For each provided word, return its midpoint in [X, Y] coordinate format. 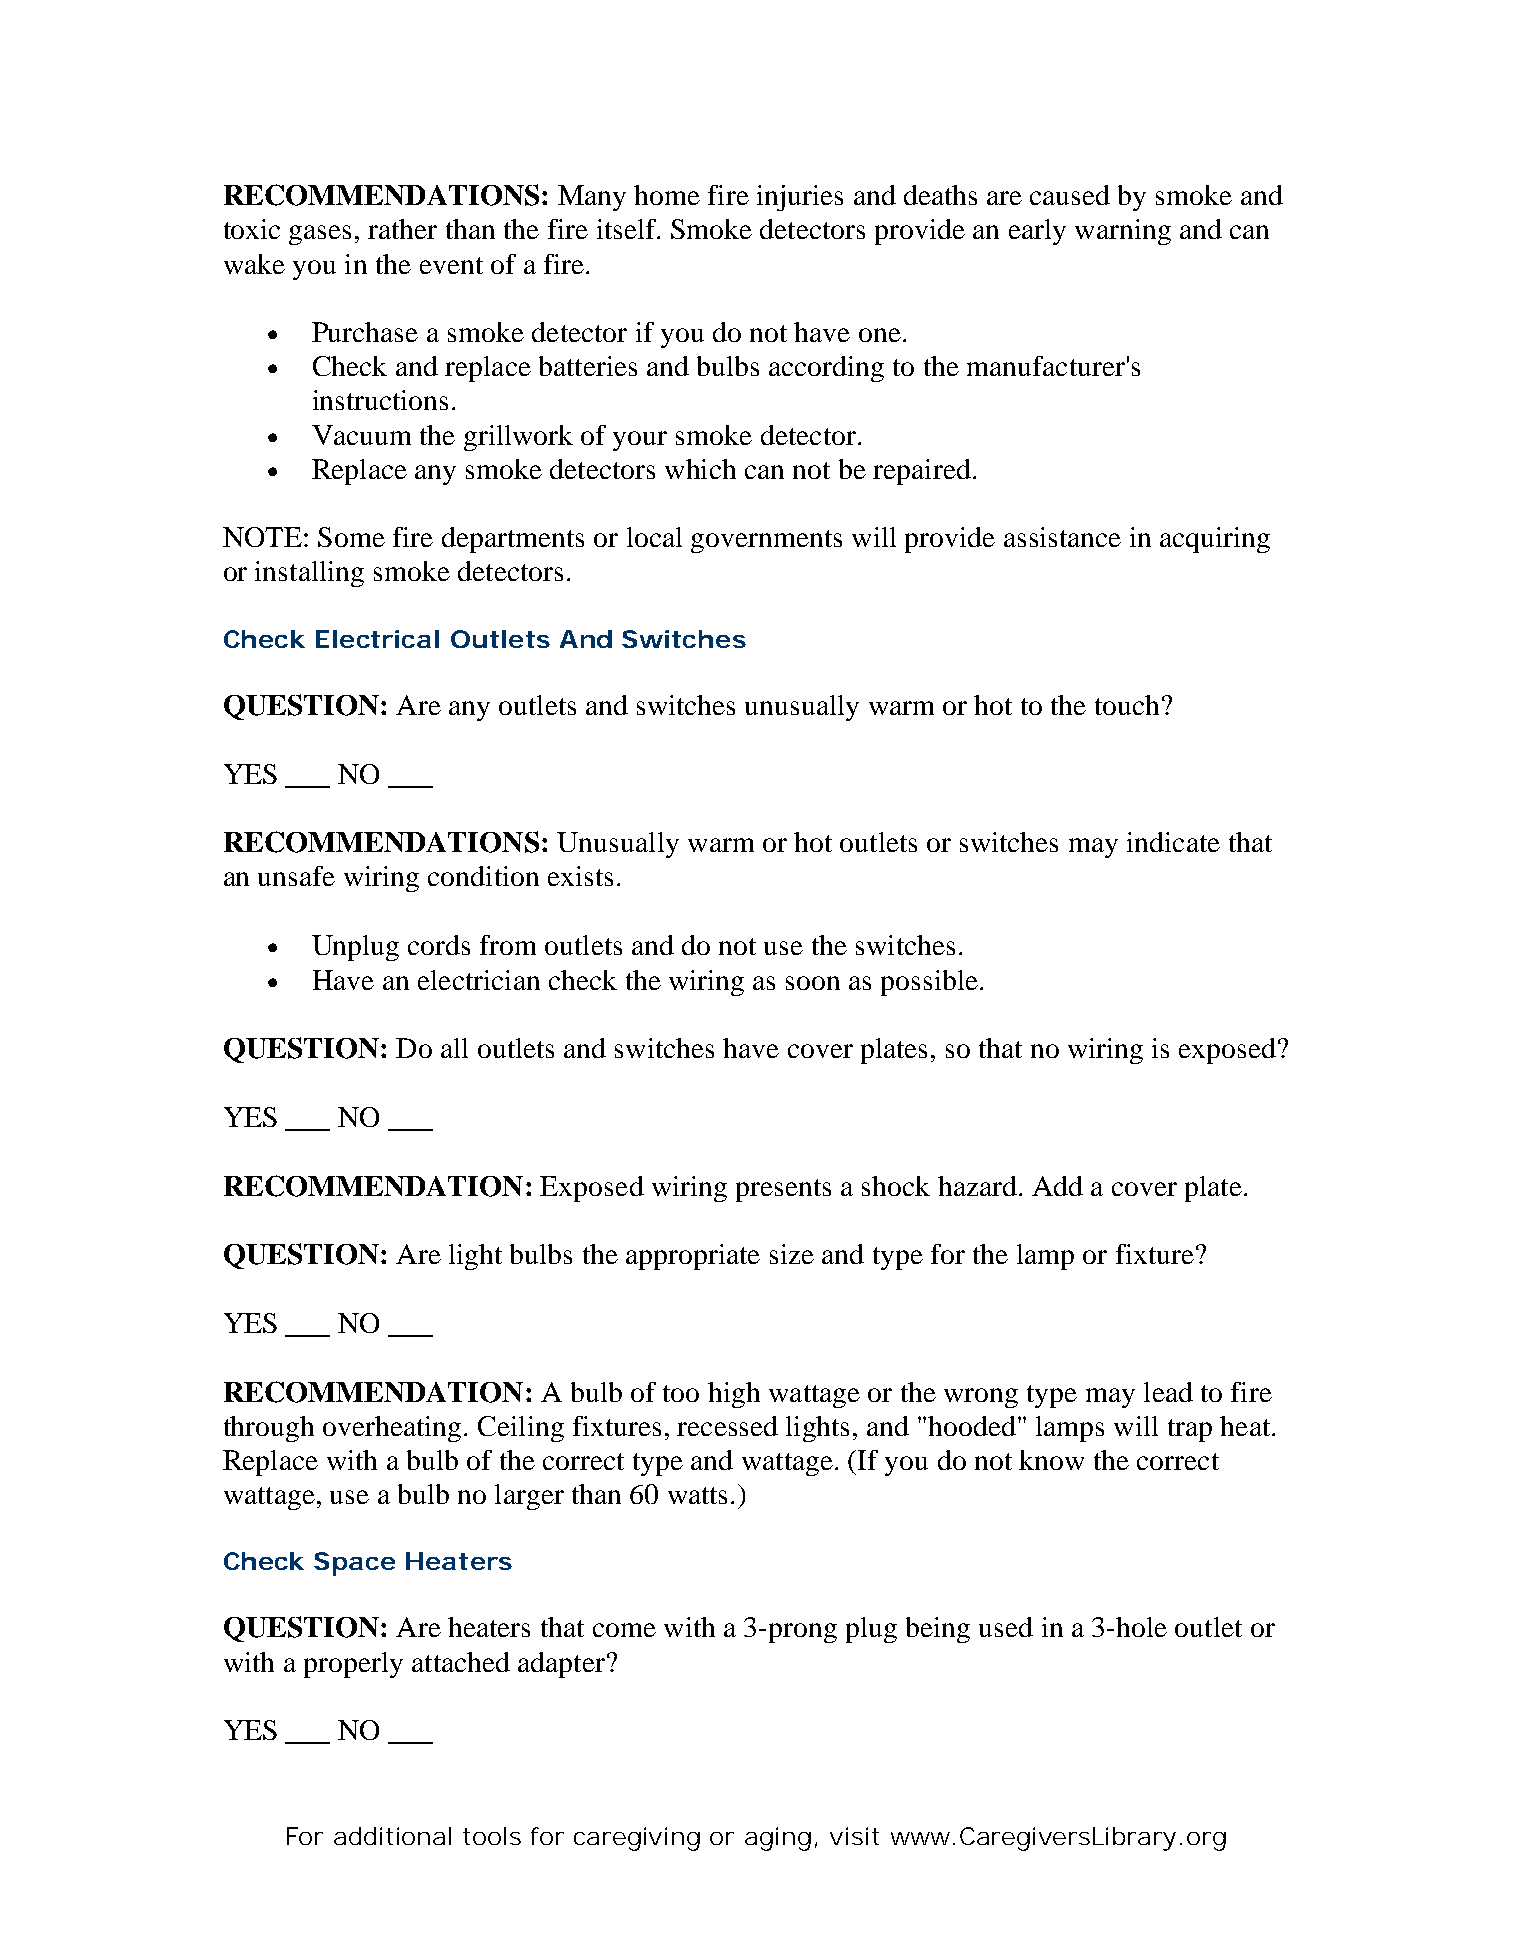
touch [1127, 705]
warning [1123, 232]
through [269, 1429]
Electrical [377, 639]
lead [1168, 1392]
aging [778, 1839]
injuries [800, 198]
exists [580, 876]
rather [402, 229]
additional [392, 1836]
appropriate [693, 1257]
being [938, 1630]
